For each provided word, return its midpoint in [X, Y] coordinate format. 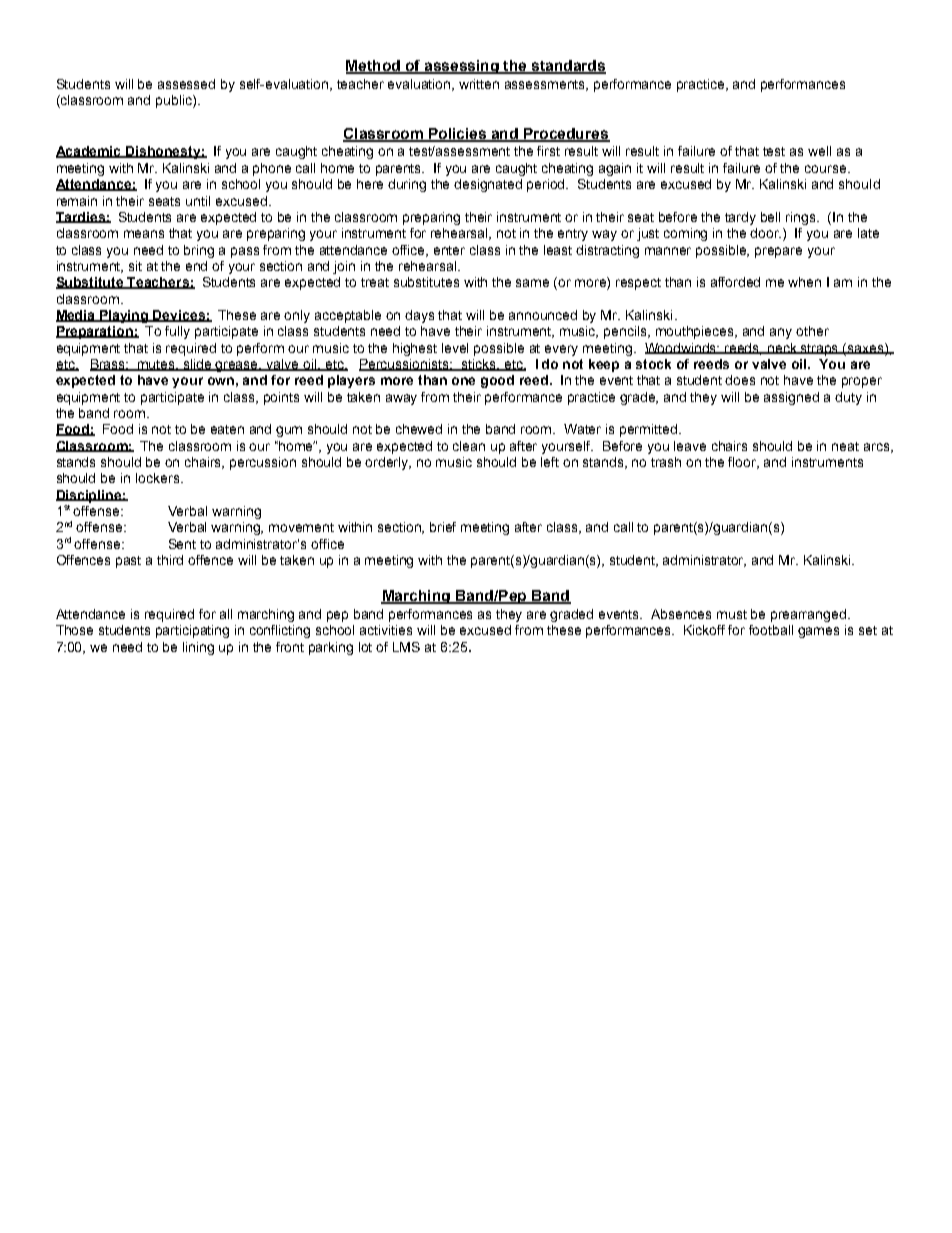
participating [192, 631]
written [479, 84]
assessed [186, 84]
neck [783, 348]
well [819, 151]
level [455, 348]
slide [197, 365]
